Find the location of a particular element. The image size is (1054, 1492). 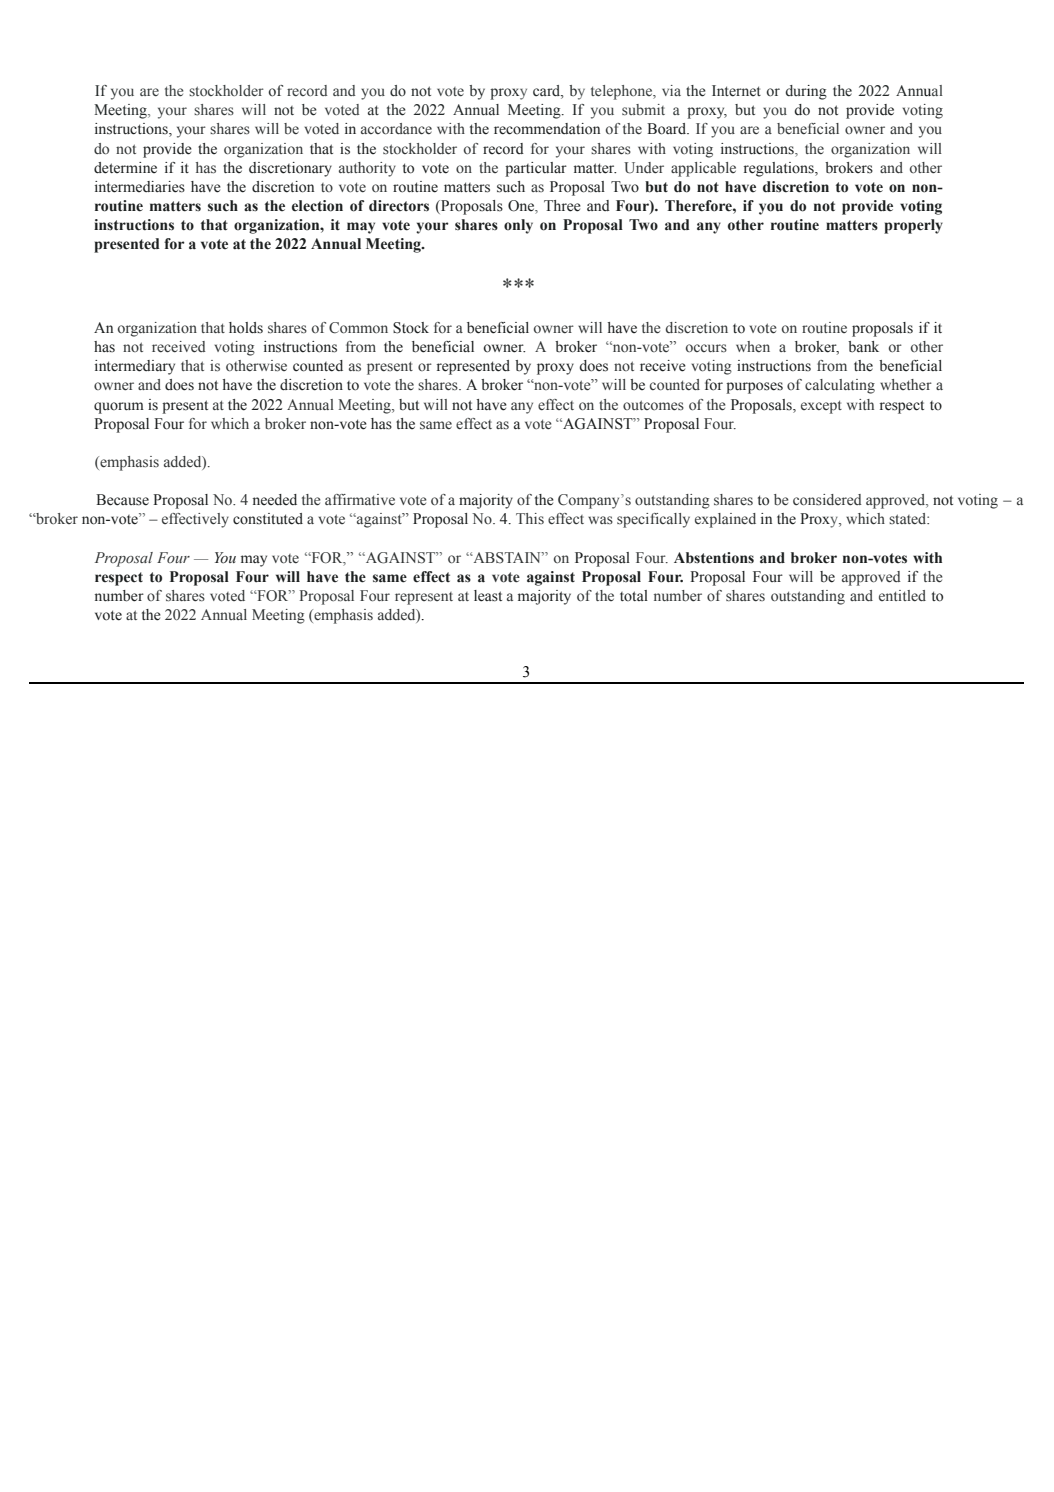

constituted is located at coordinates (268, 519).
